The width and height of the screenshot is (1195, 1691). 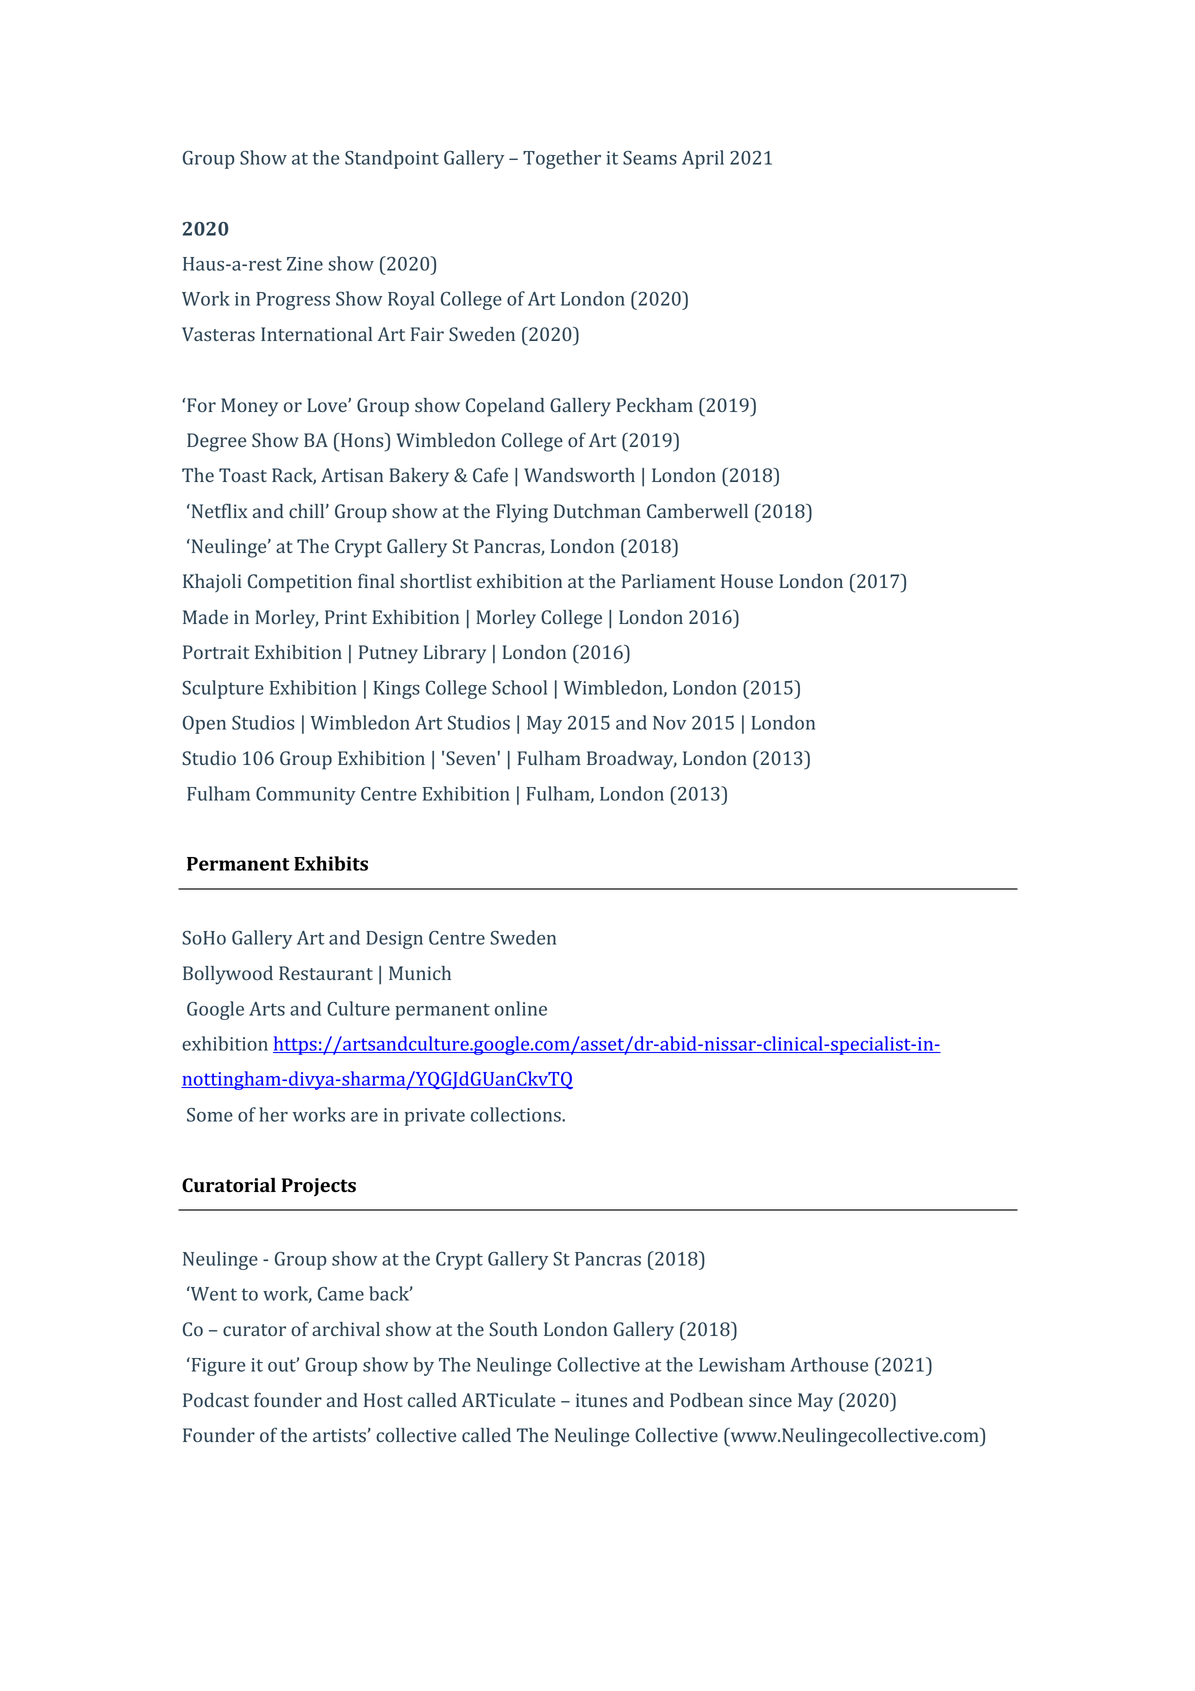 What do you see at coordinates (216, 1400) in the screenshot?
I see `Podcast` at bounding box center [216, 1400].
